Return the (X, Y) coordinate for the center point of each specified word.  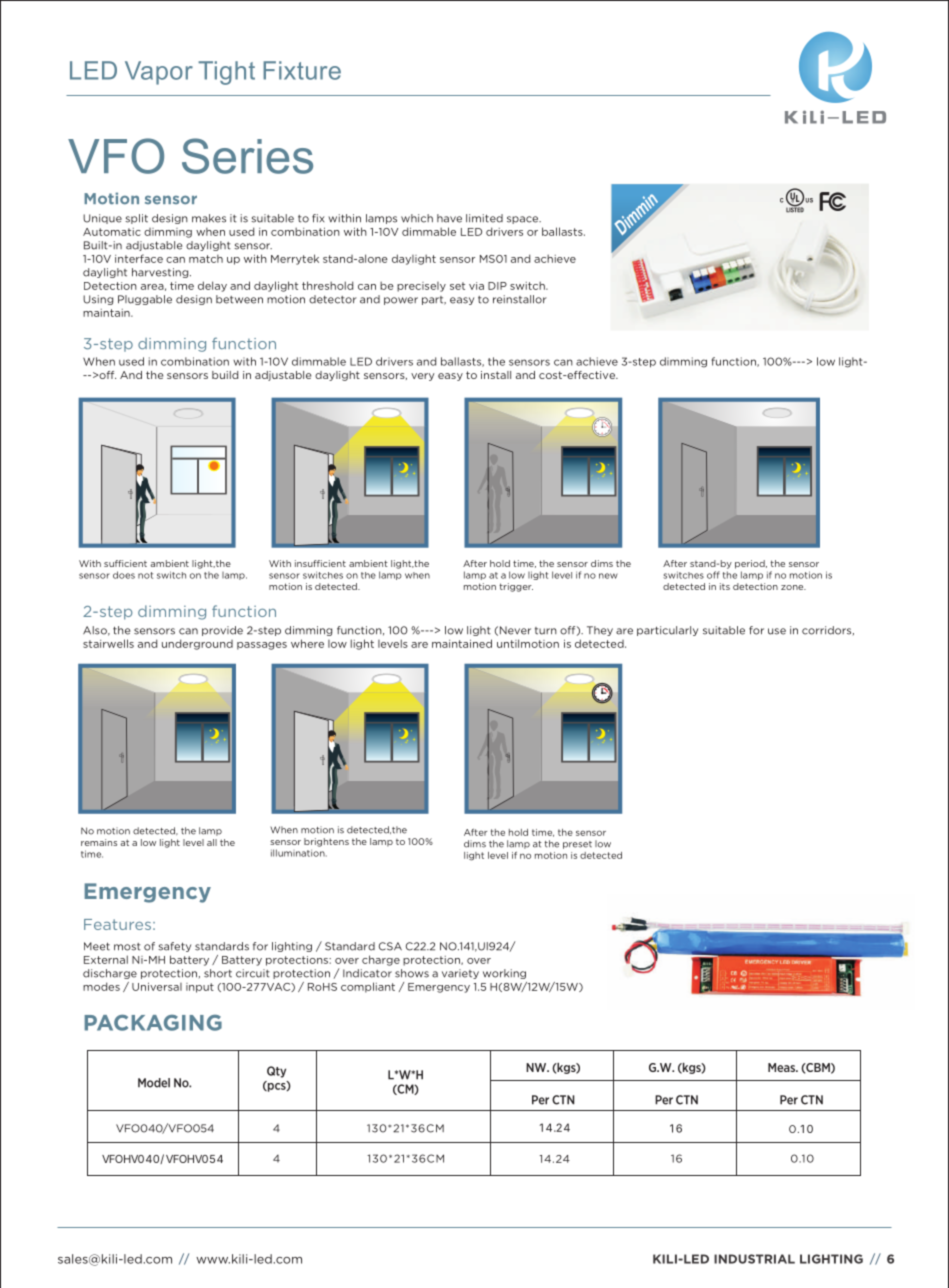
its (725, 586)
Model (154, 1083)
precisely (421, 287)
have (449, 218)
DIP (497, 286)
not (145, 575)
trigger (516, 587)
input (200, 988)
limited (484, 218)
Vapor (159, 73)
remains (99, 842)
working (504, 974)
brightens (326, 842)
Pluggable (145, 300)
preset (577, 845)
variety (460, 974)
